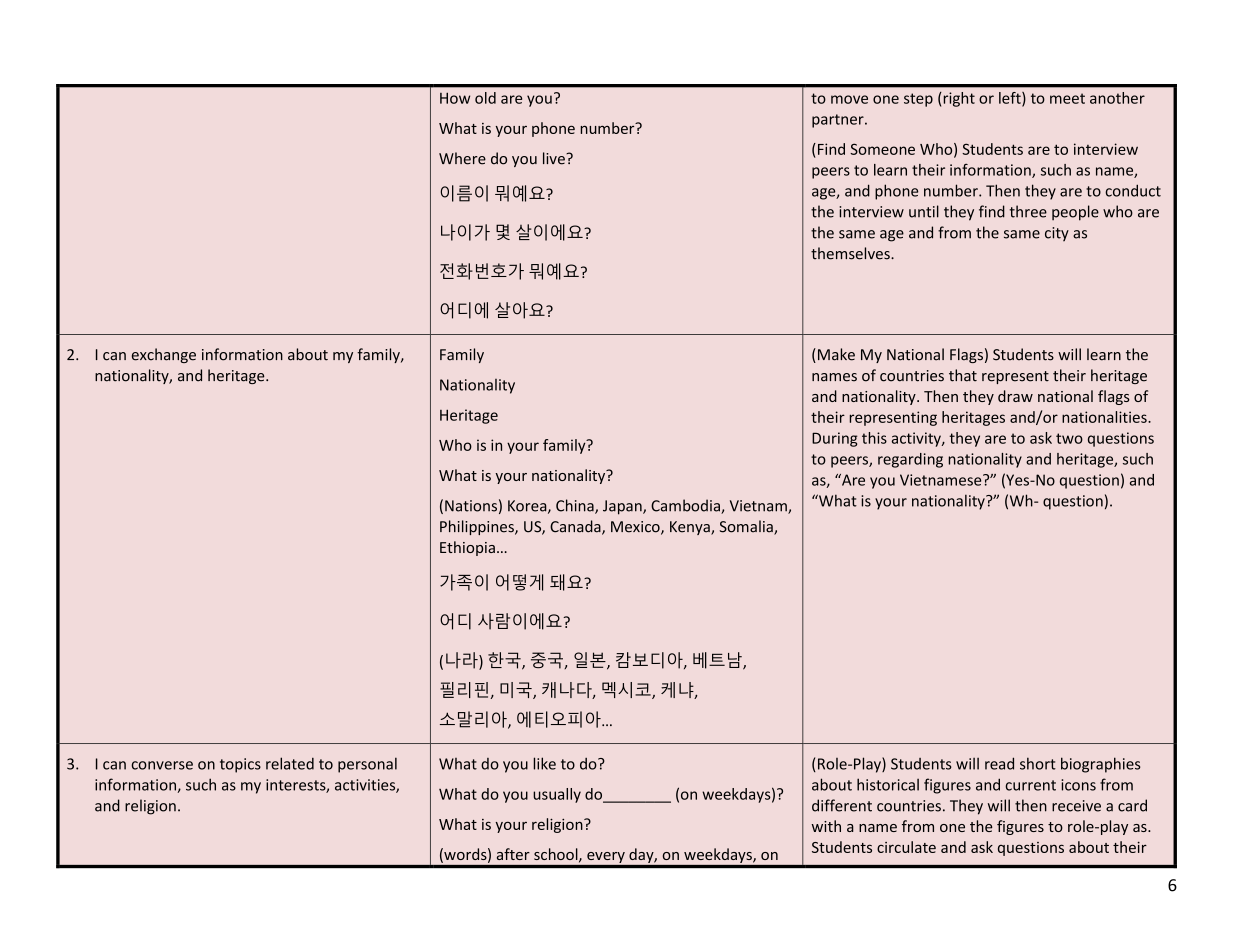  I want to click on Japan, so click(623, 507).
